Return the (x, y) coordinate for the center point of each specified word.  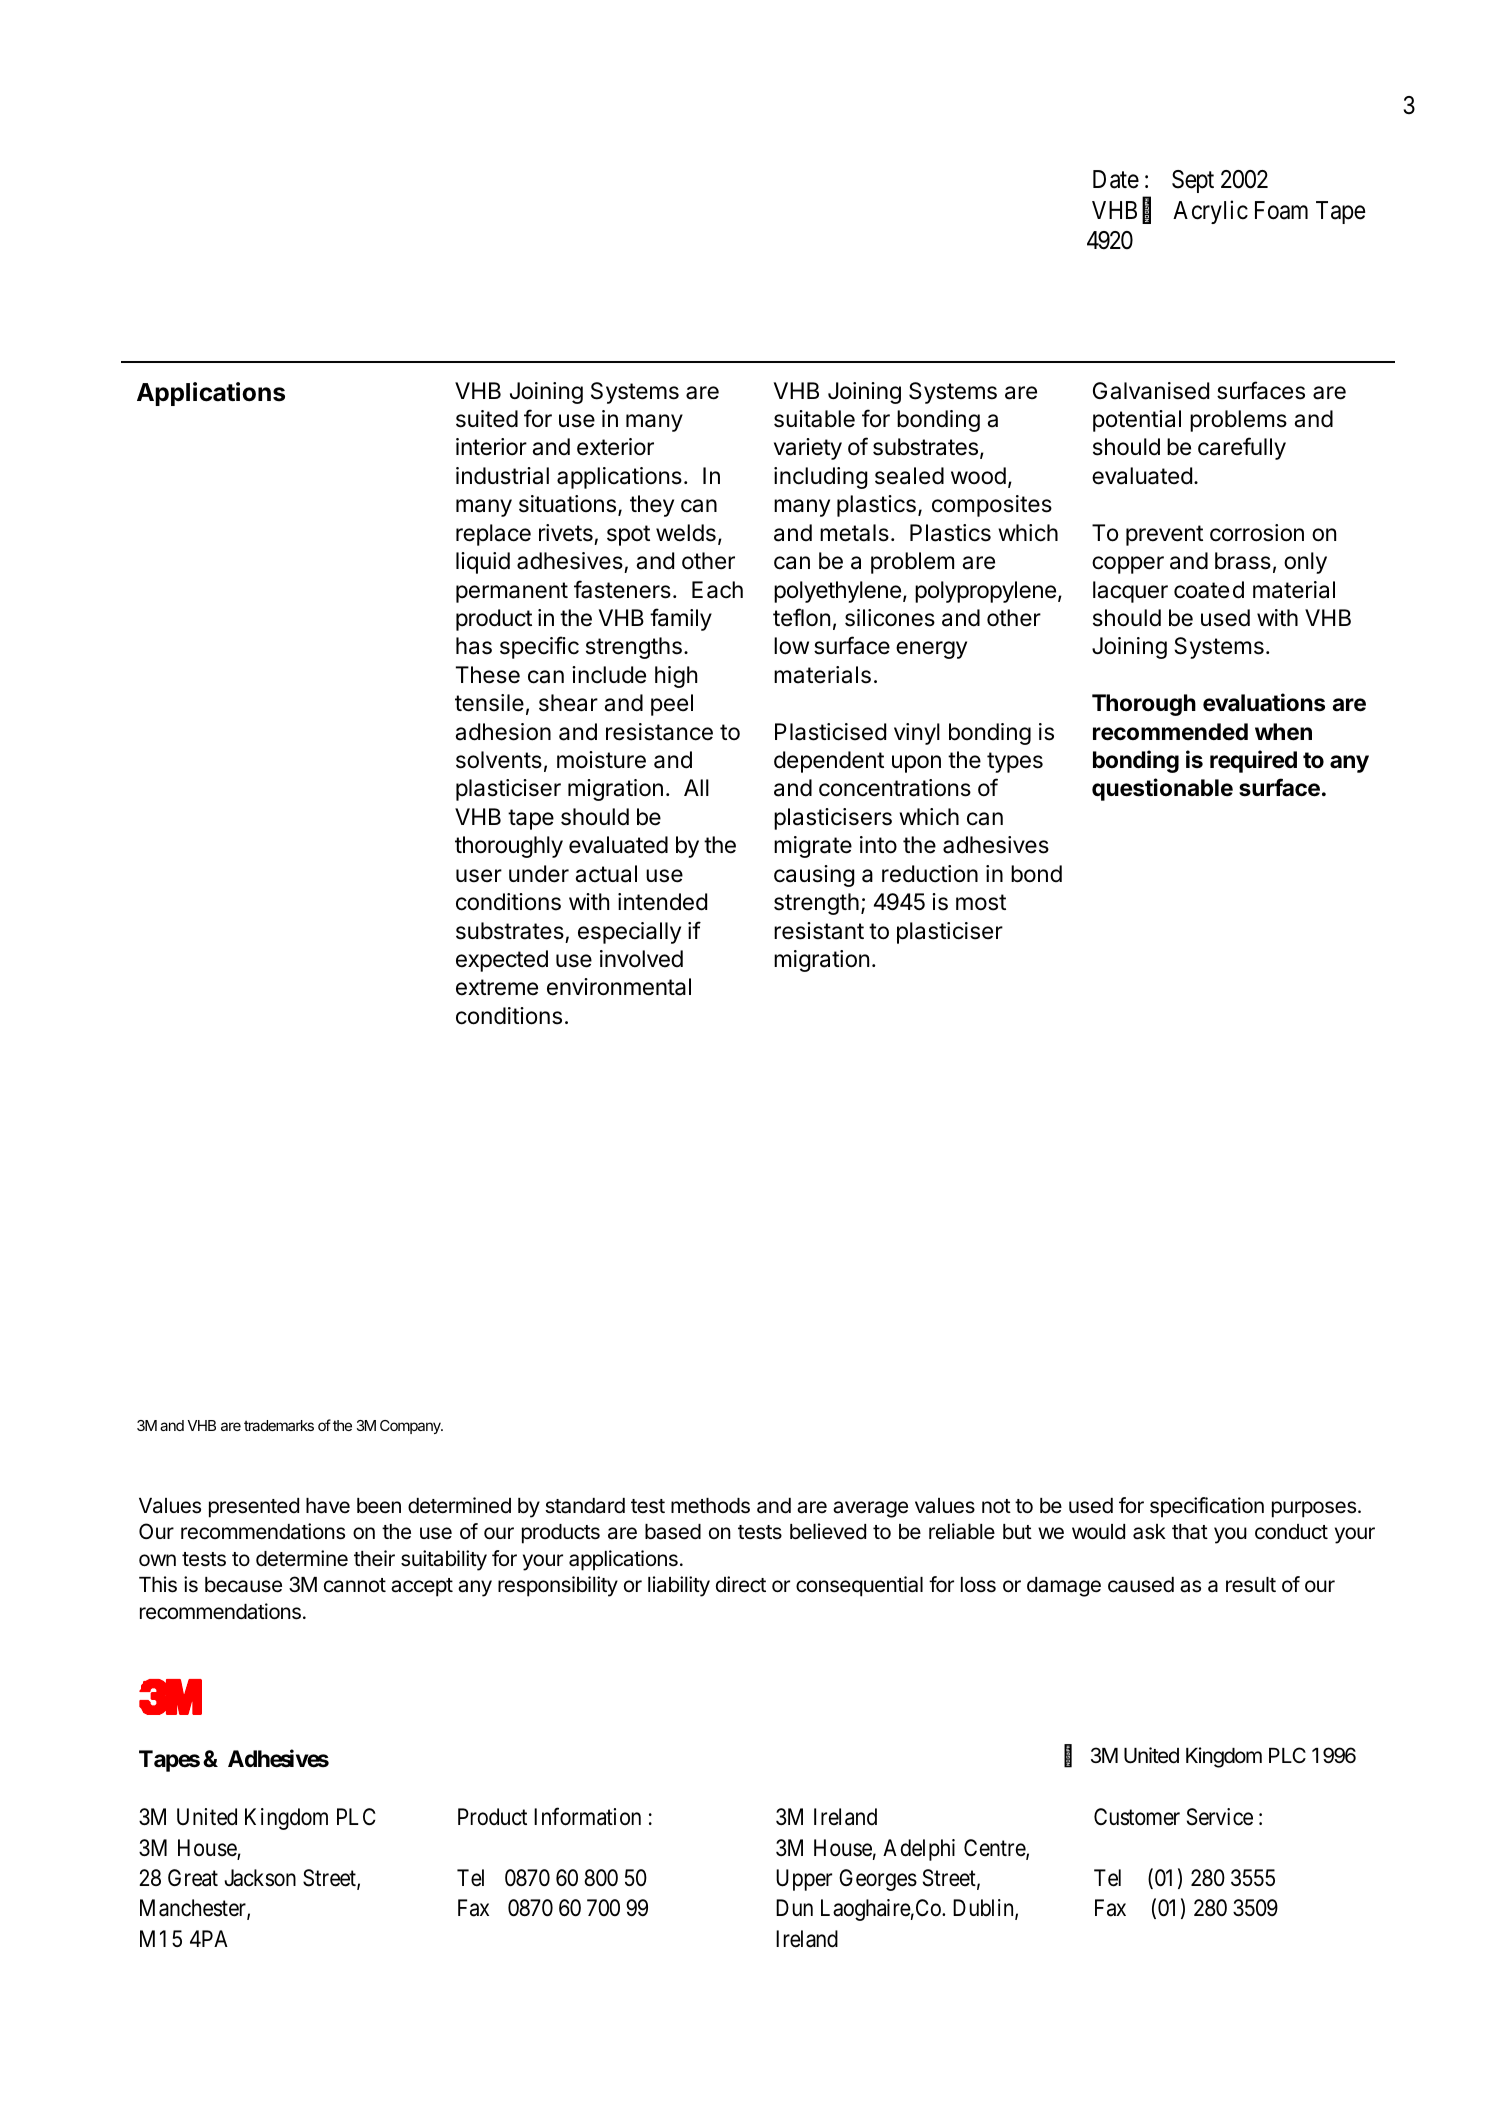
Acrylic (1210, 212)
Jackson (260, 1878)
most (981, 902)
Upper (804, 1880)
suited (487, 419)
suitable (814, 419)
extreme (497, 987)
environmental (619, 987)
